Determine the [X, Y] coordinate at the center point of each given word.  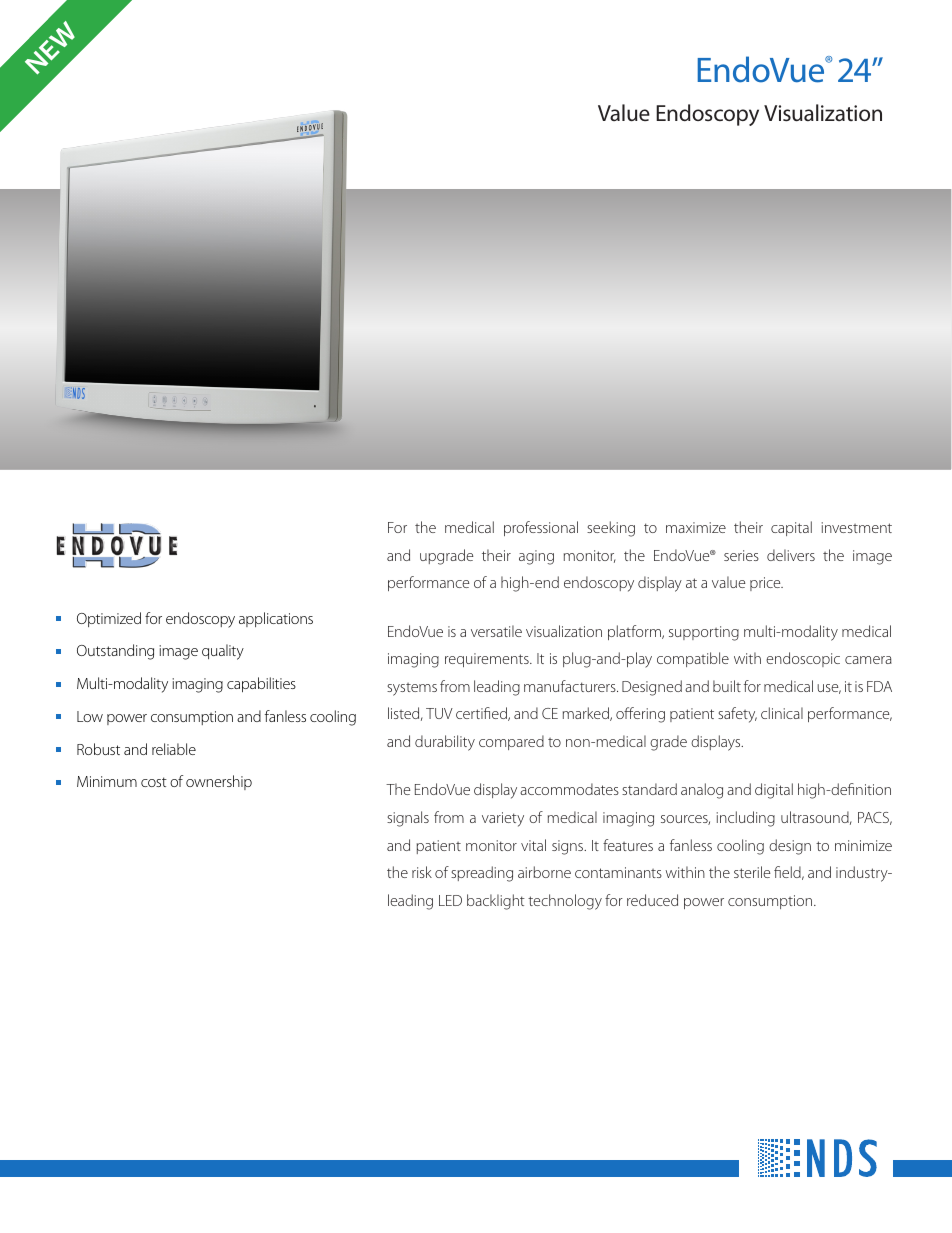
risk [422, 872]
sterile [752, 872]
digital [774, 791]
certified [482, 714]
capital [791, 528]
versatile [496, 631]
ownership [219, 782]
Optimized [109, 619]
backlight [496, 902]
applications [276, 619]
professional [541, 528]
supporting [704, 633]
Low [90, 716]
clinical [782, 713]
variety [503, 819]
